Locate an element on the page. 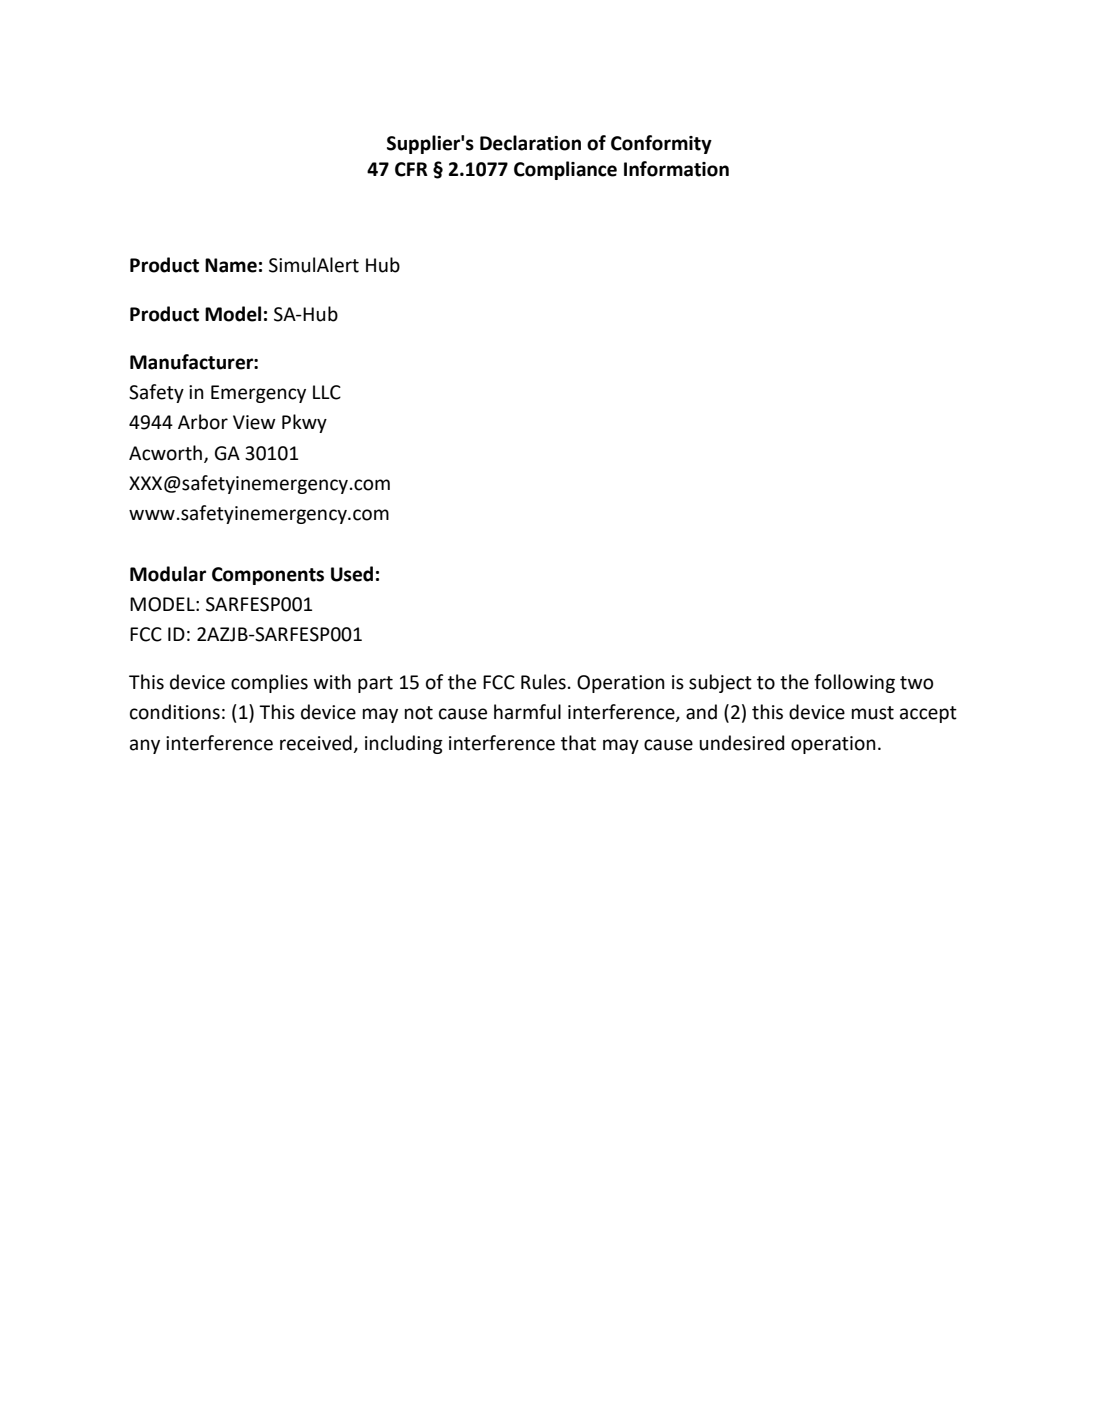 This image has height=1422, width=1098. harmful is located at coordinates (527, 712).
